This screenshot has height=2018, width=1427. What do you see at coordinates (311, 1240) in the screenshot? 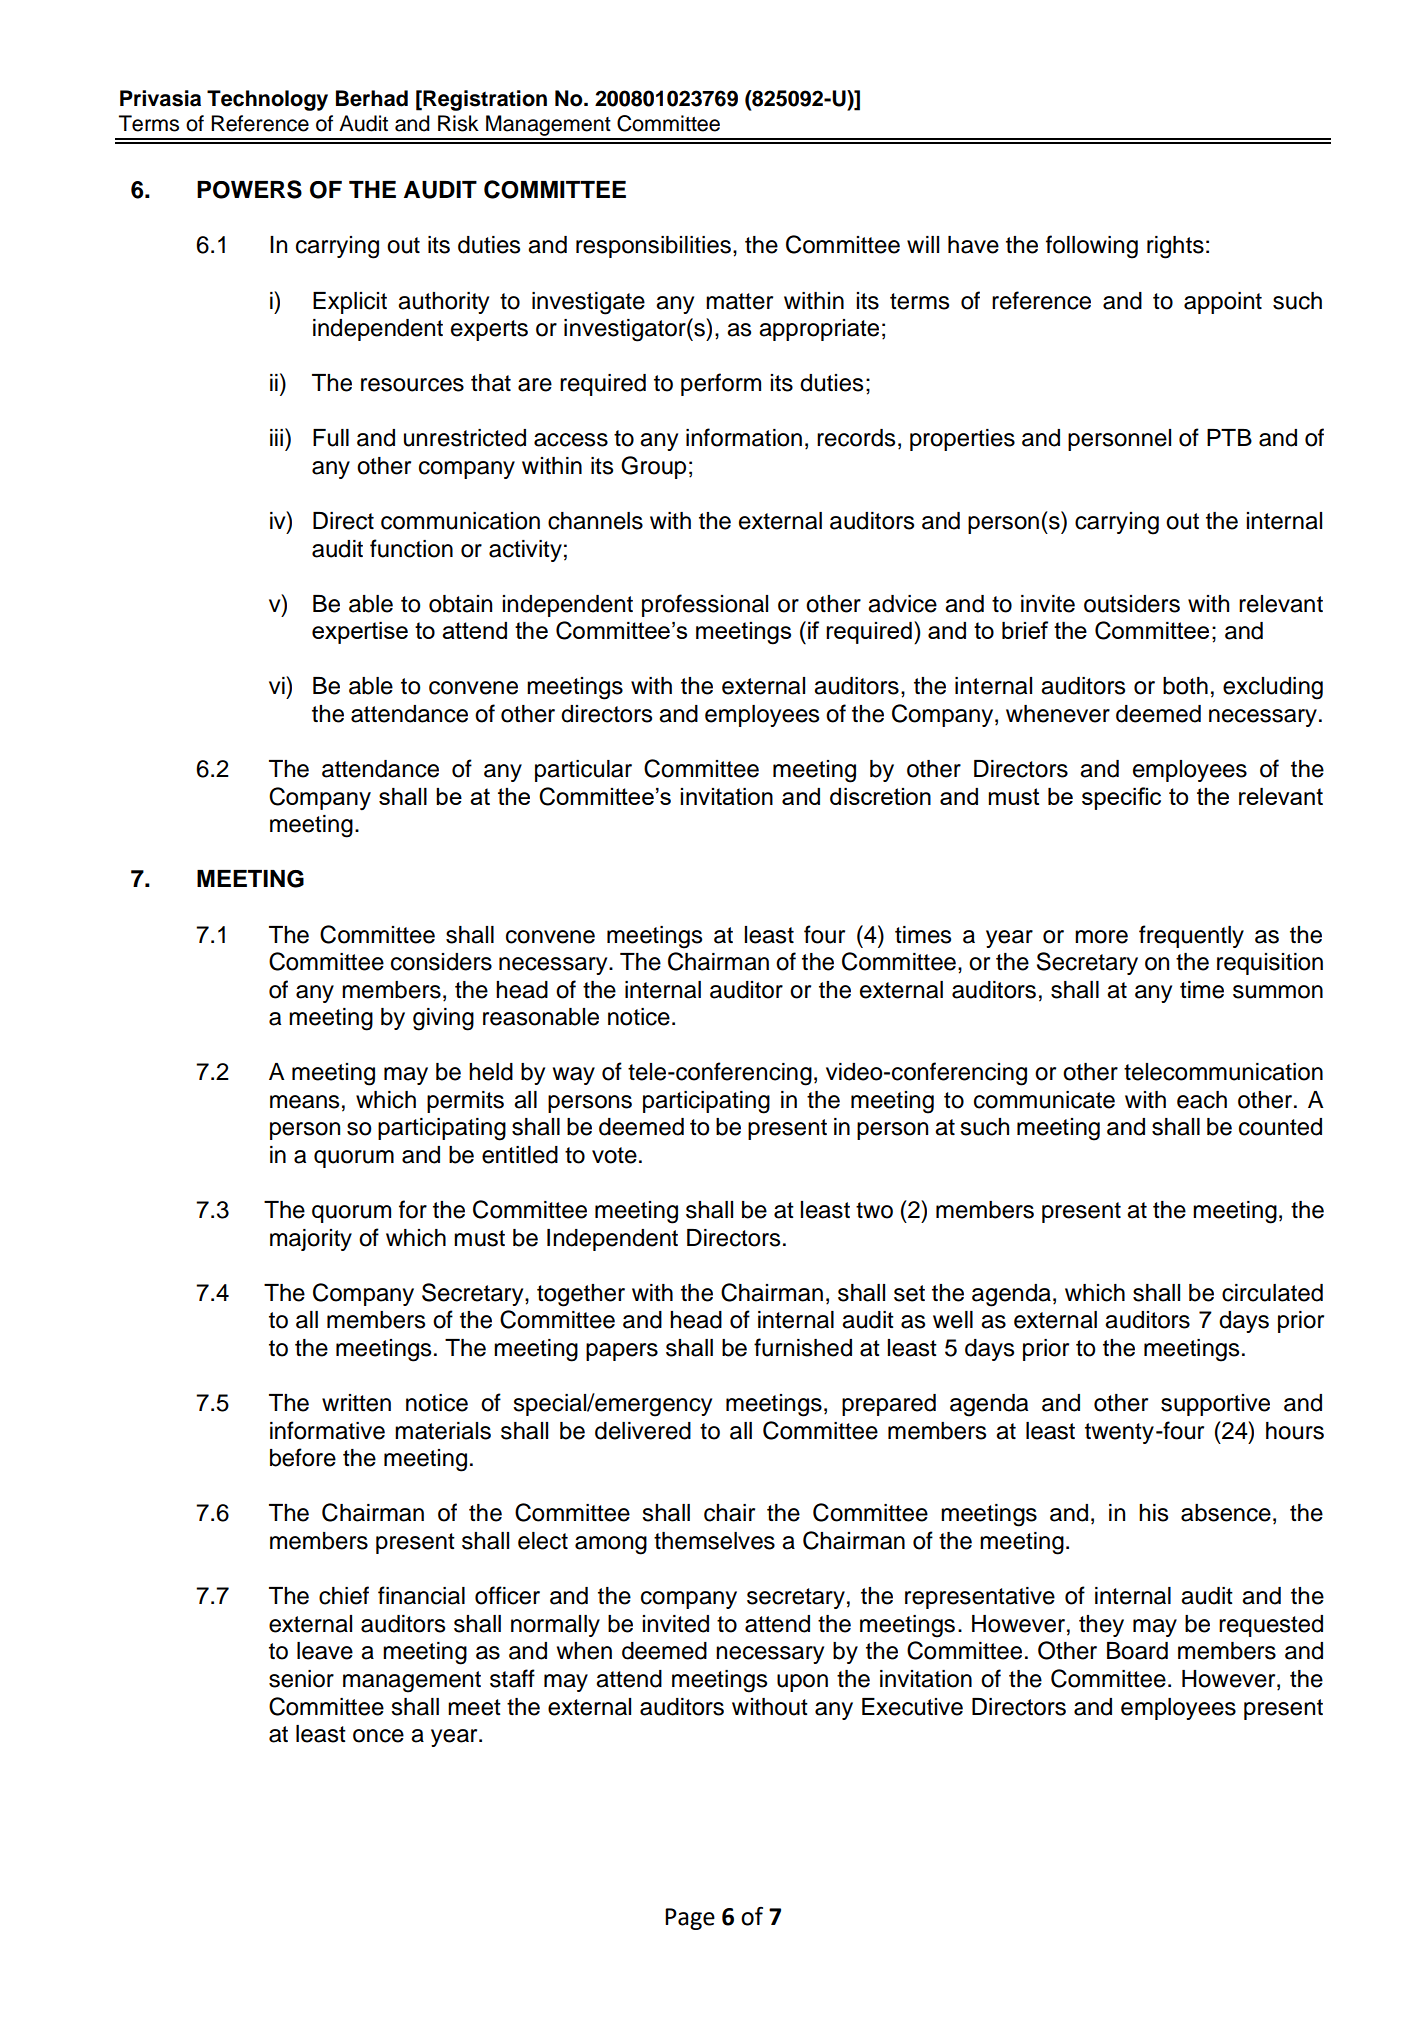
I see `majority` at bounding box center [311, 1240].
